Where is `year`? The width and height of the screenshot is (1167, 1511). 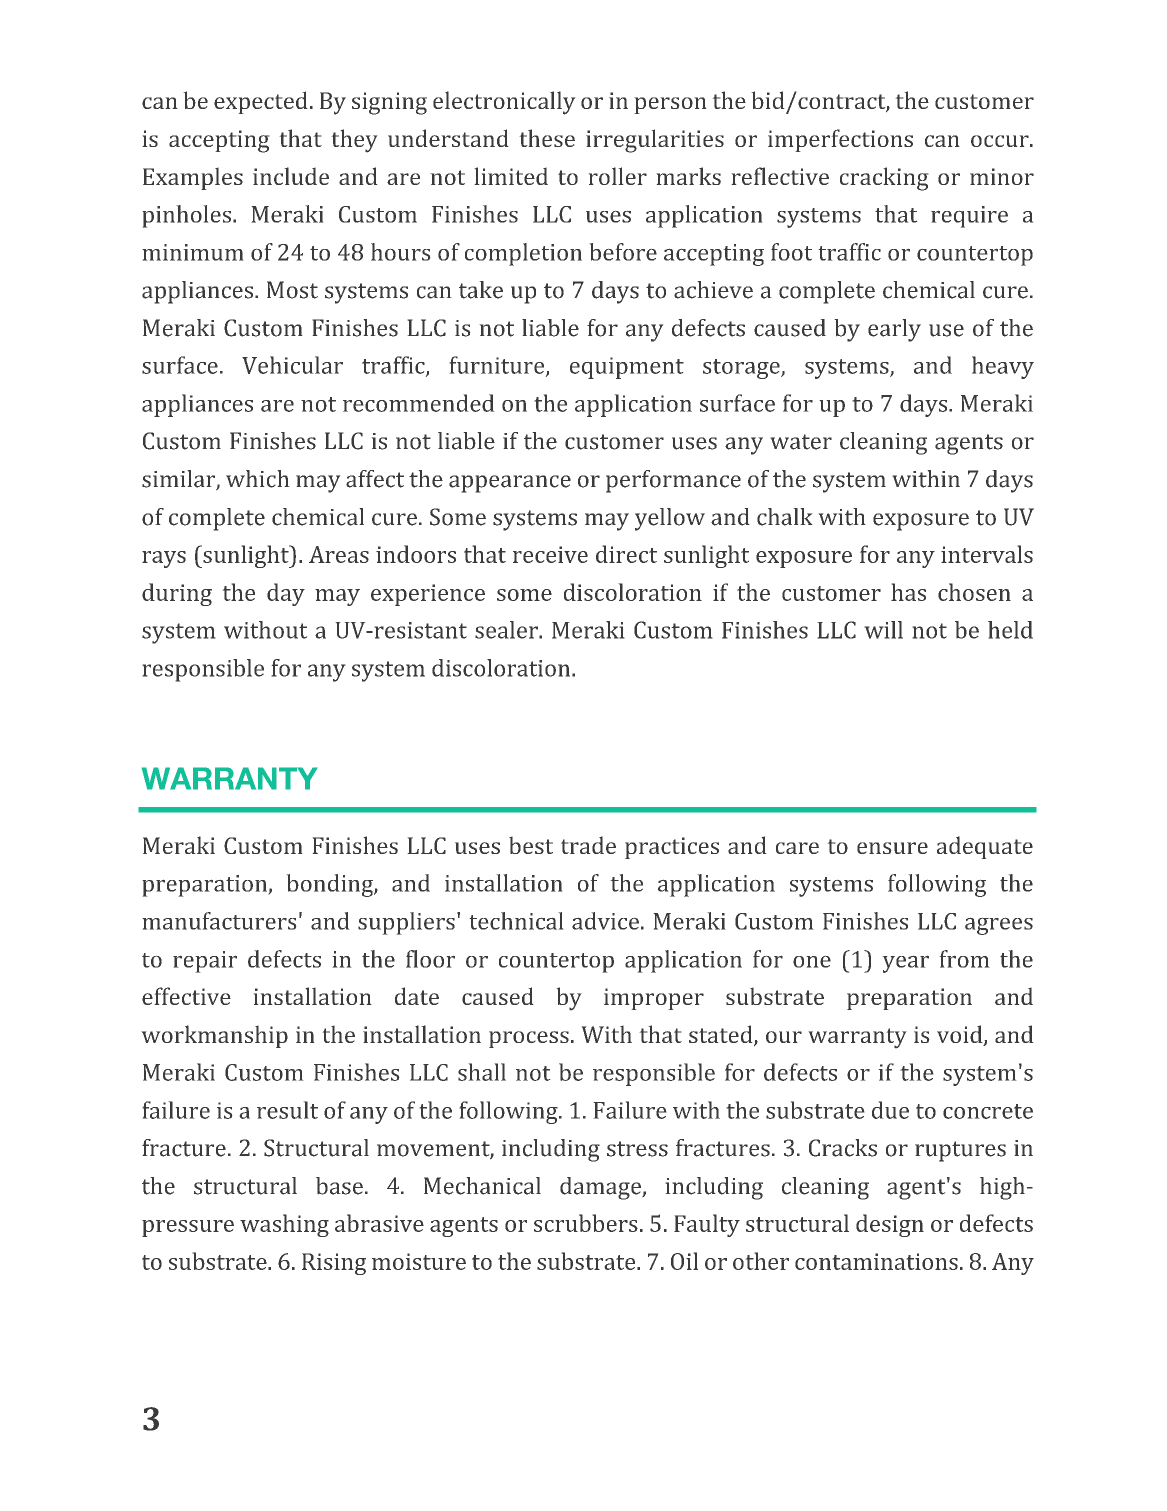
year is located at coordinates (905, 964).
